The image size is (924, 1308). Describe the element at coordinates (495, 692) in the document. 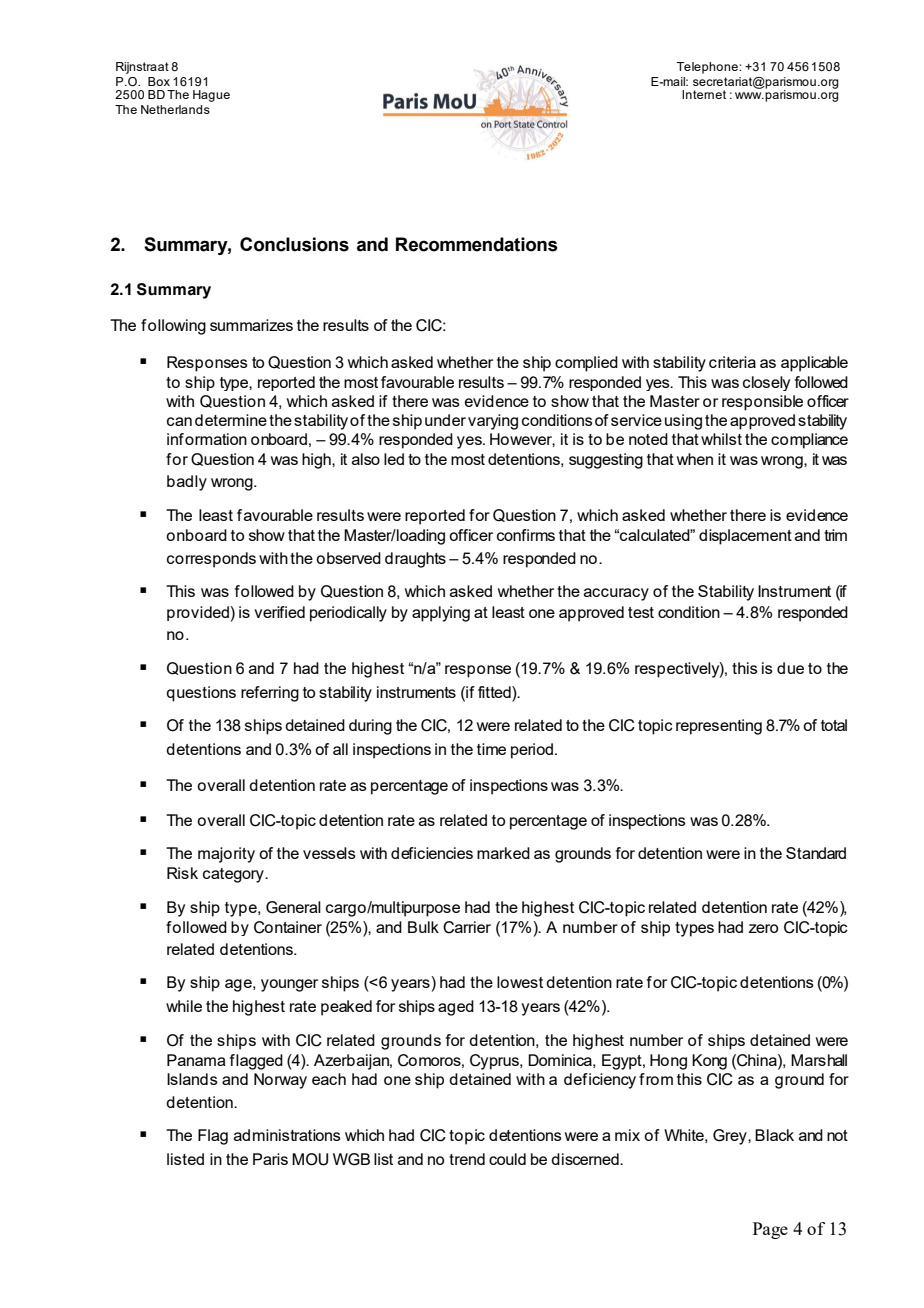

I see `fitted` at that location.
